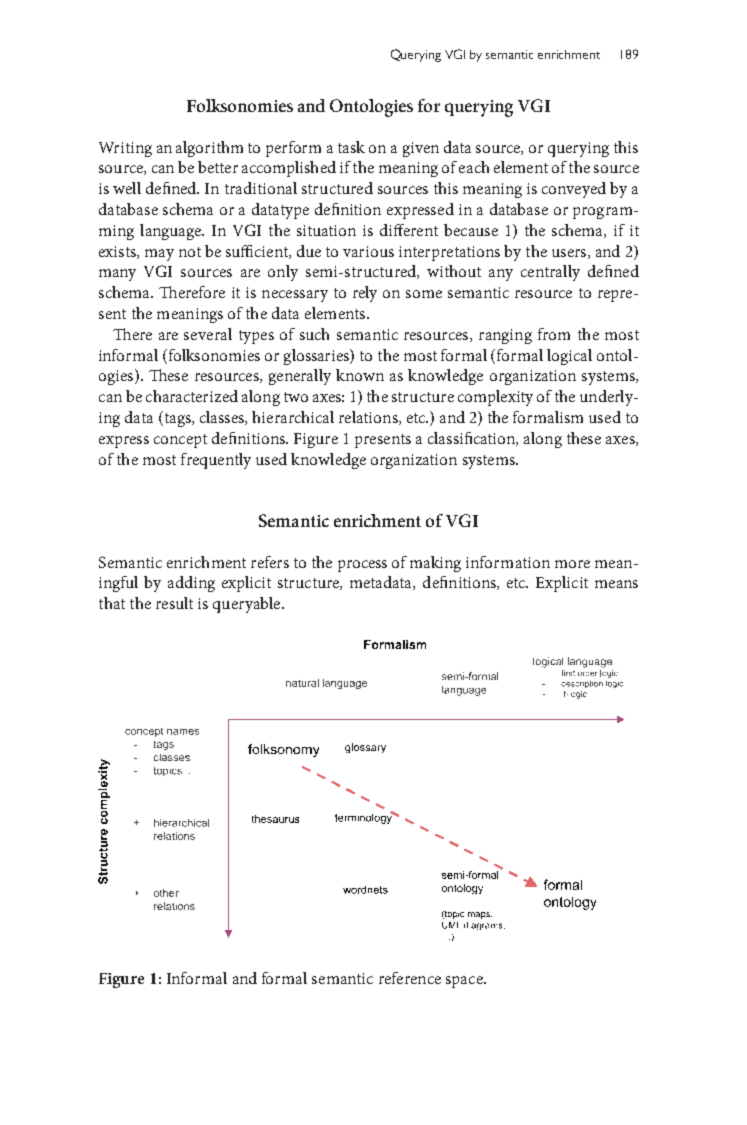 The image size is (747, 1125). What do you see at coordinates (248, 605) in the page?
I see `queryable` at bounding box center [248, 605].
